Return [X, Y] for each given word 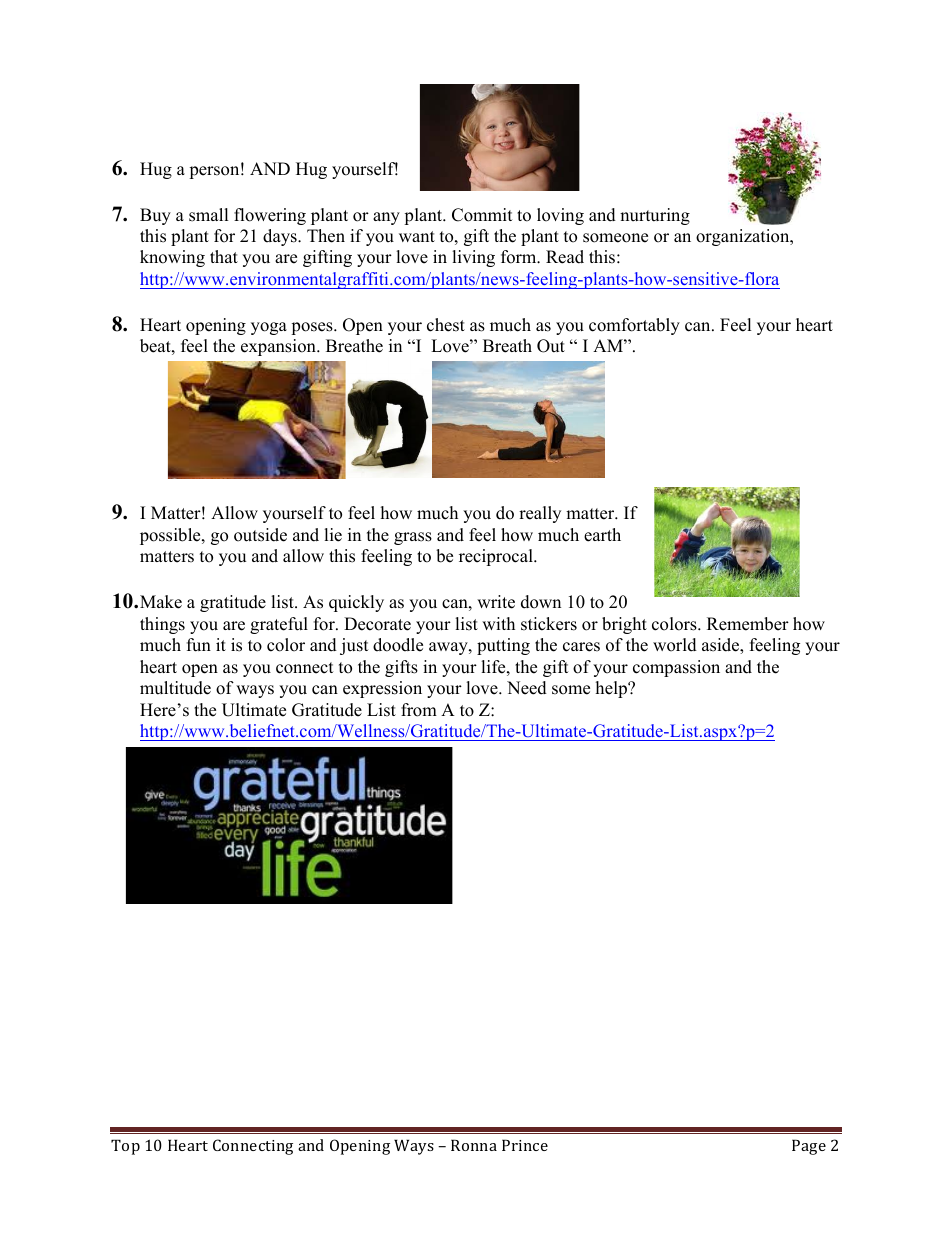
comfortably [634, 326]
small [209, 215]
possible [171, 536]
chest [446, 325]
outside [260, 535]
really [540, 514]
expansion [279, 347]
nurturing [655, 216]
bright [624, 625]
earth [602, 535]
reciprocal [497, 557]
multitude [175, 688]
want [417, 236]
